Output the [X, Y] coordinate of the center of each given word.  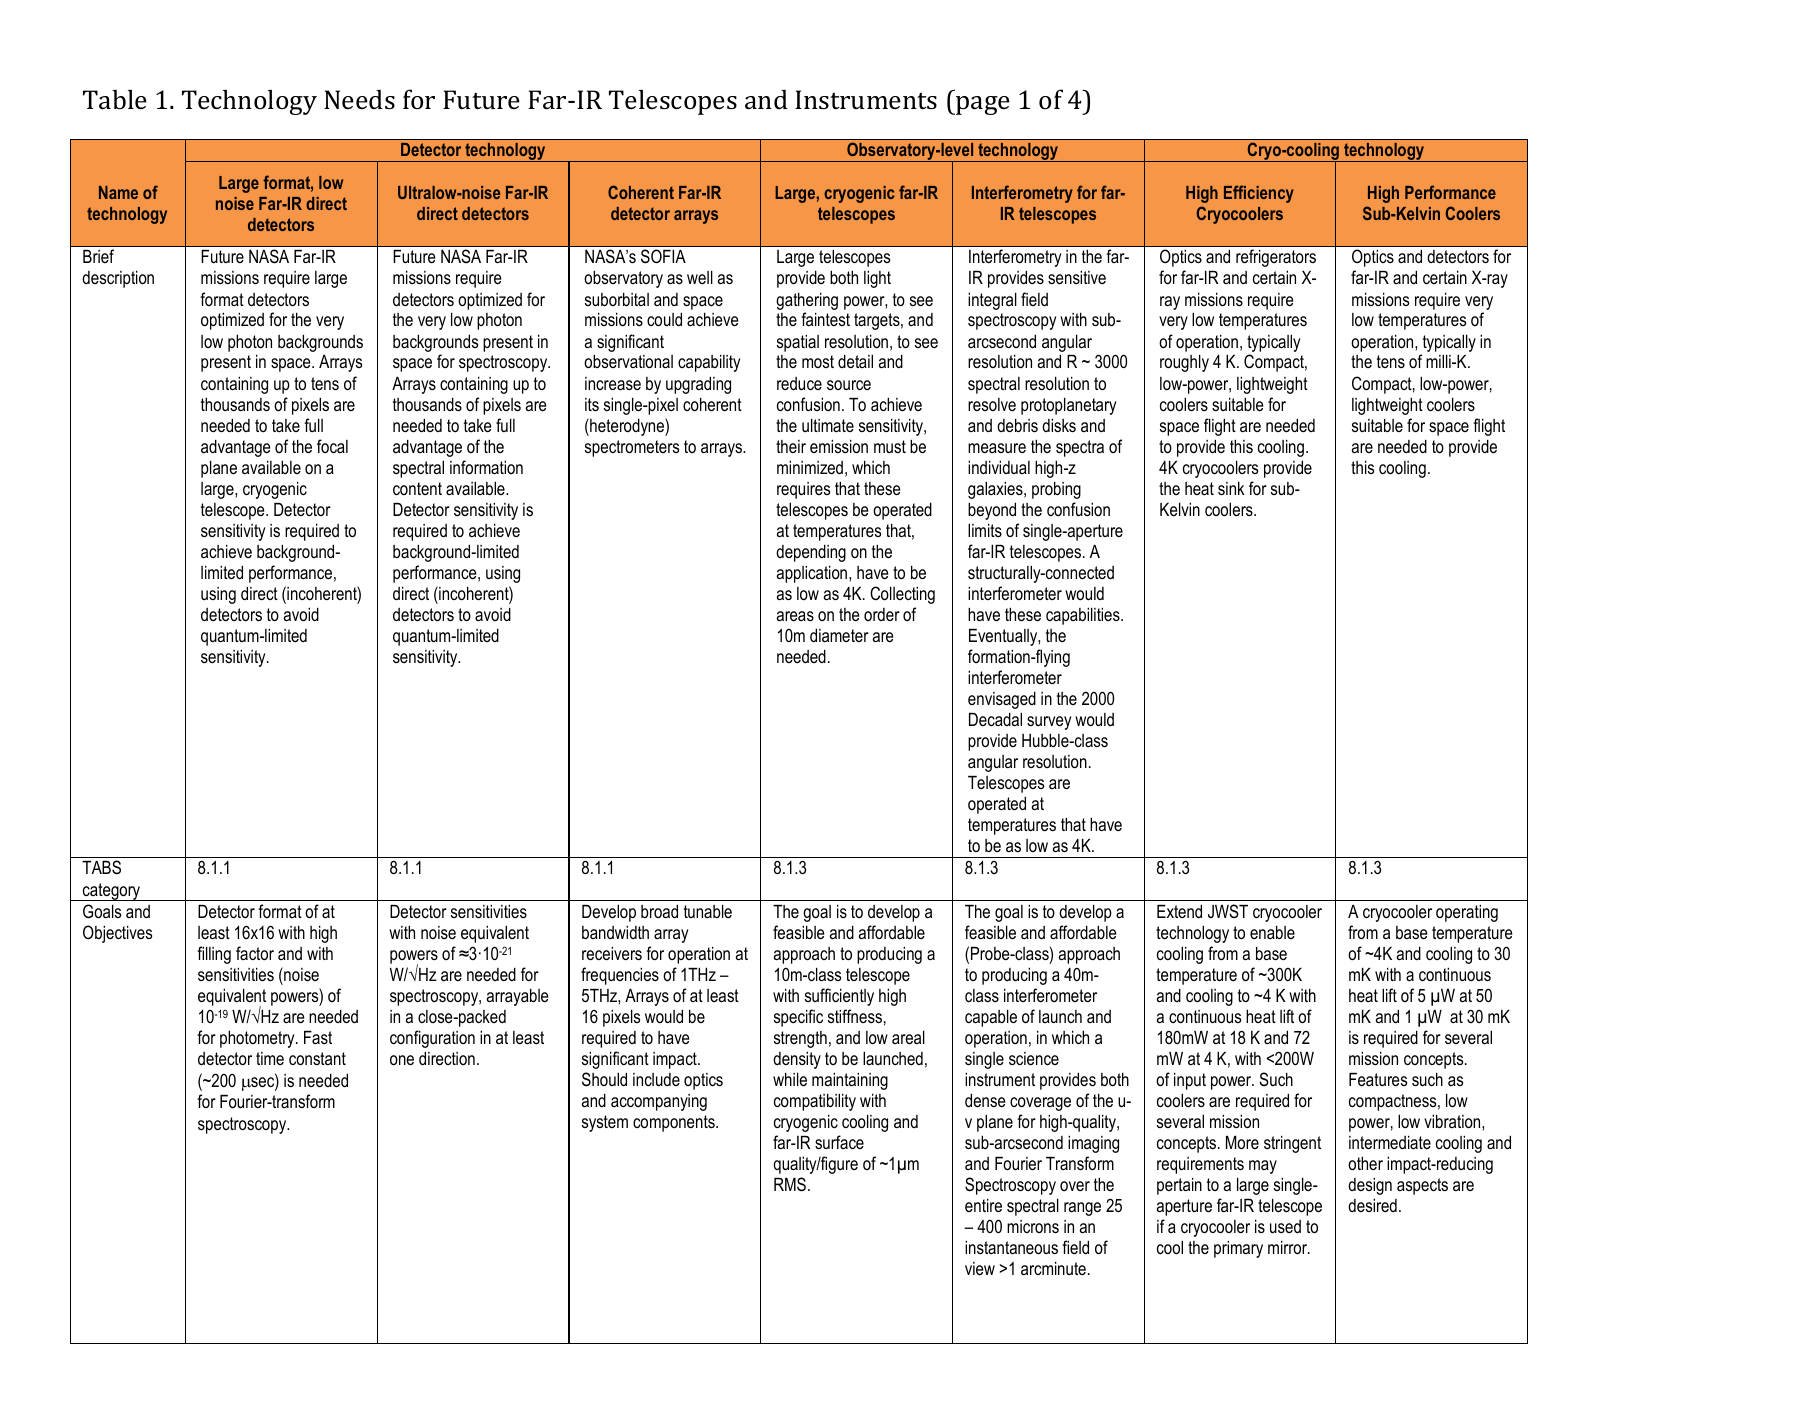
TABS [101, 867]
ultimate [828, 425]
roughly [1184, 363]
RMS [790, 1184]
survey [1049, 723]
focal [332, 446]
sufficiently [839, 997]
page [982, 105]
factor [255, 953]
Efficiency [1259, 194]
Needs [359, 100]
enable [1272, 932]
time [270, 1058]
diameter [839, 635]
